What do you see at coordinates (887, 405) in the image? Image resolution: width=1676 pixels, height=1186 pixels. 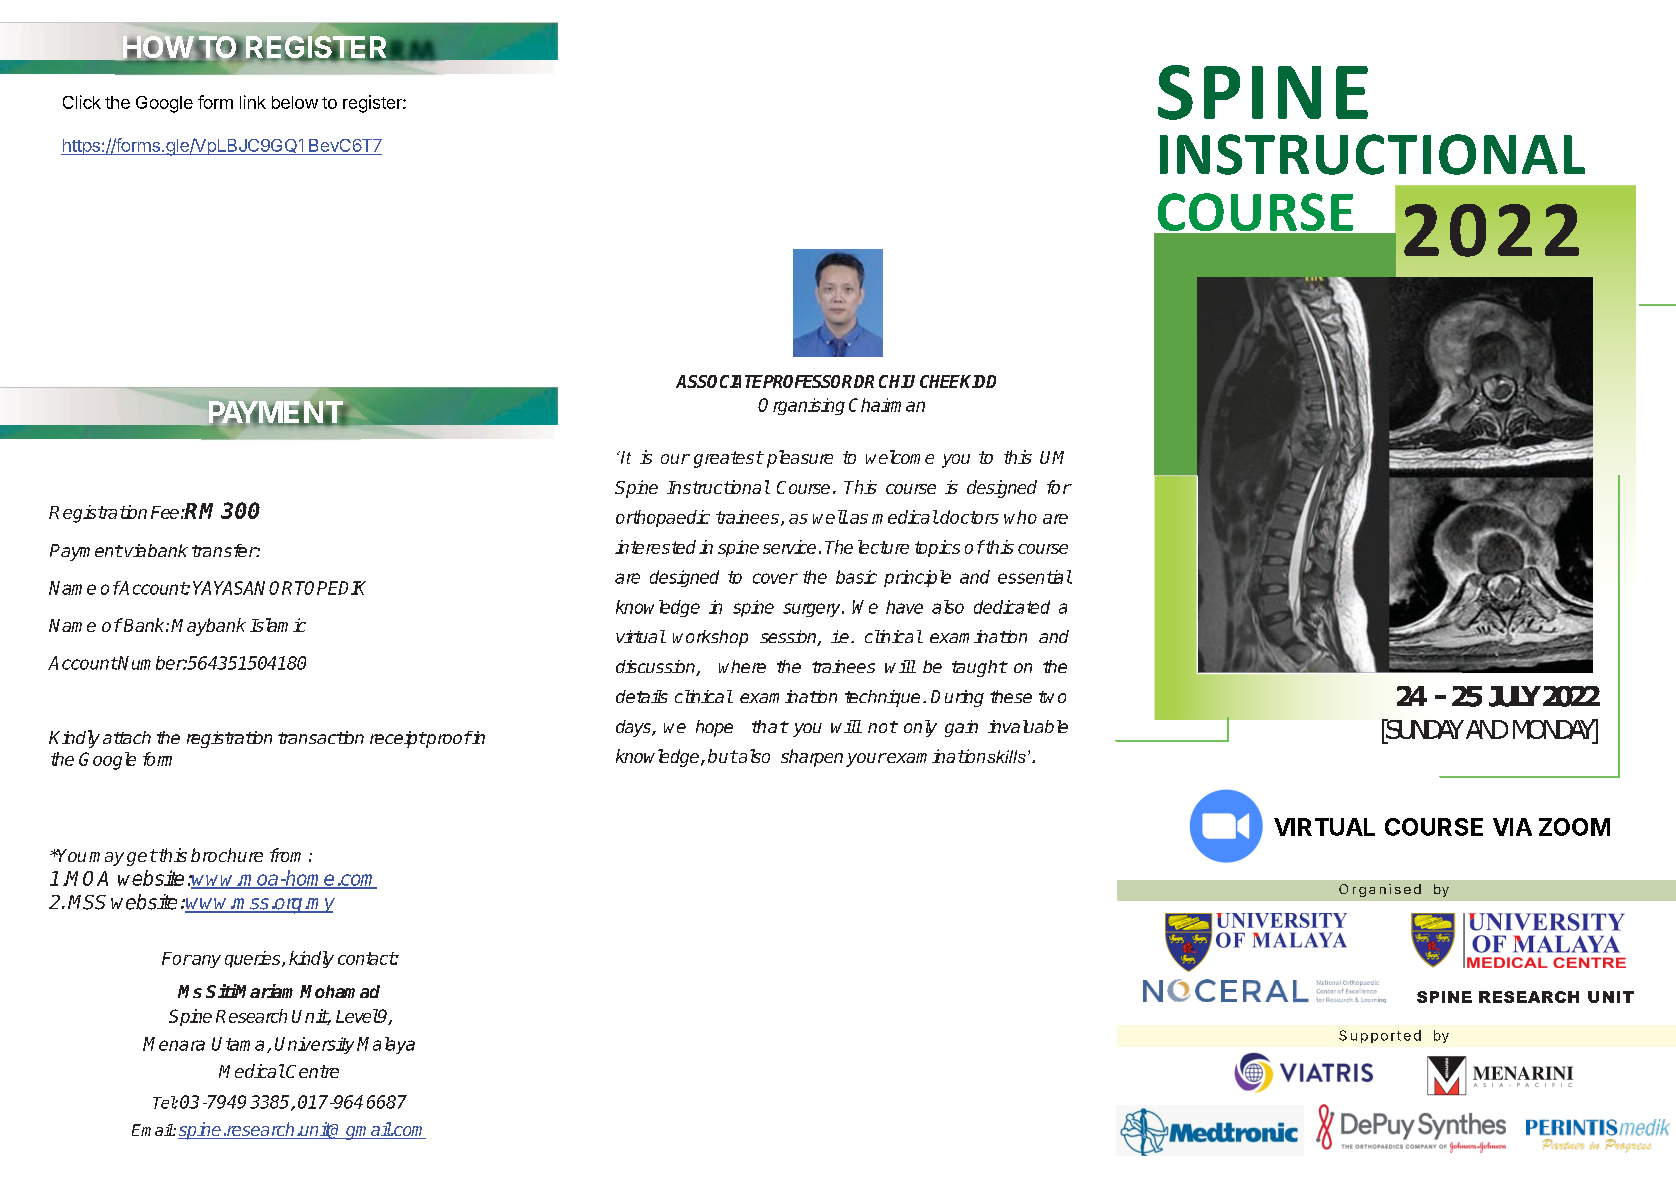 I see `Chairman` at bounding box center [887, 405].
